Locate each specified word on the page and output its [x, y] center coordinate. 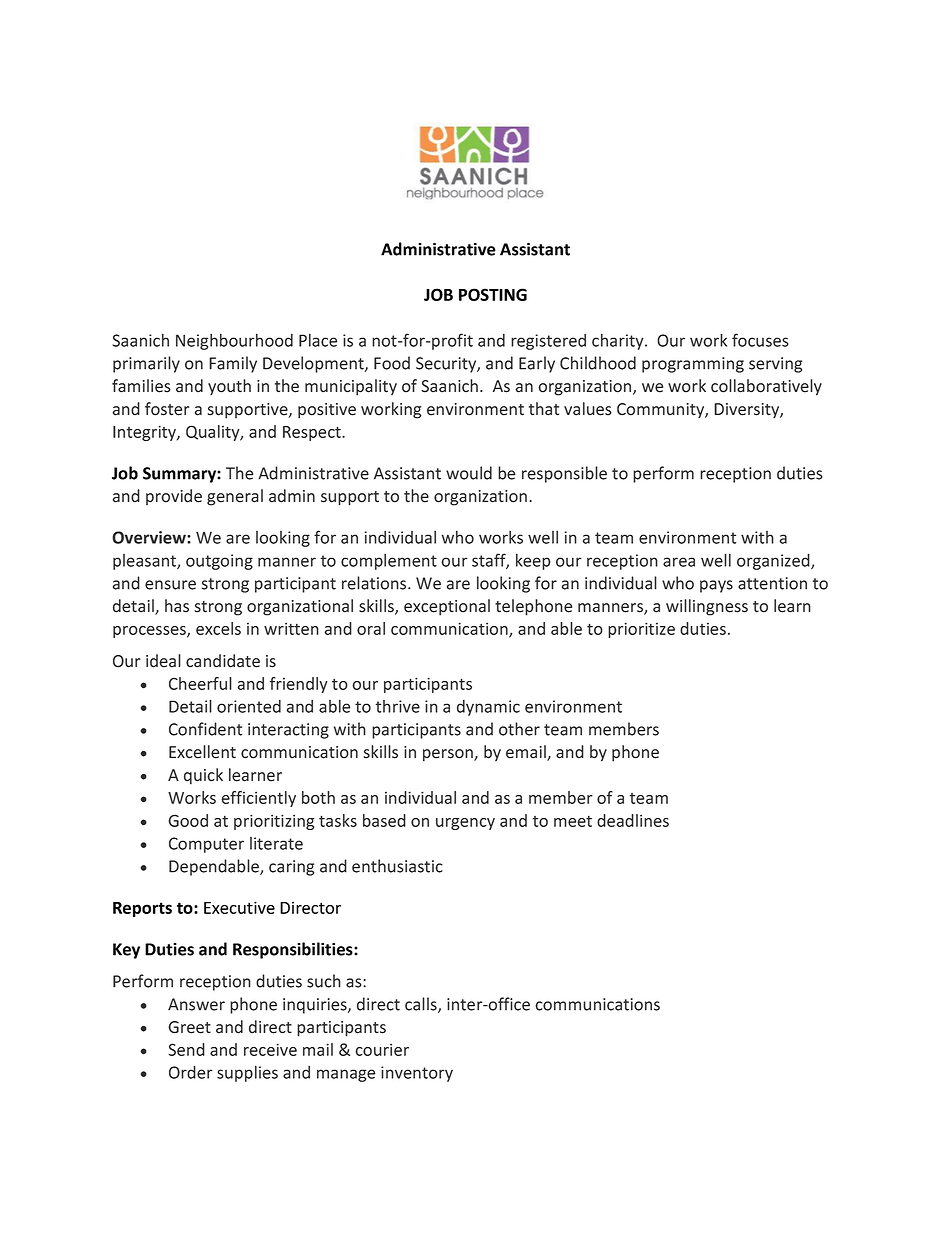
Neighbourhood [234, 341]
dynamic [488, 708]
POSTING [493, 294]
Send [186, 1049]
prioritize [641, 630]
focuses [760, 340]
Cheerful [200, 683]
